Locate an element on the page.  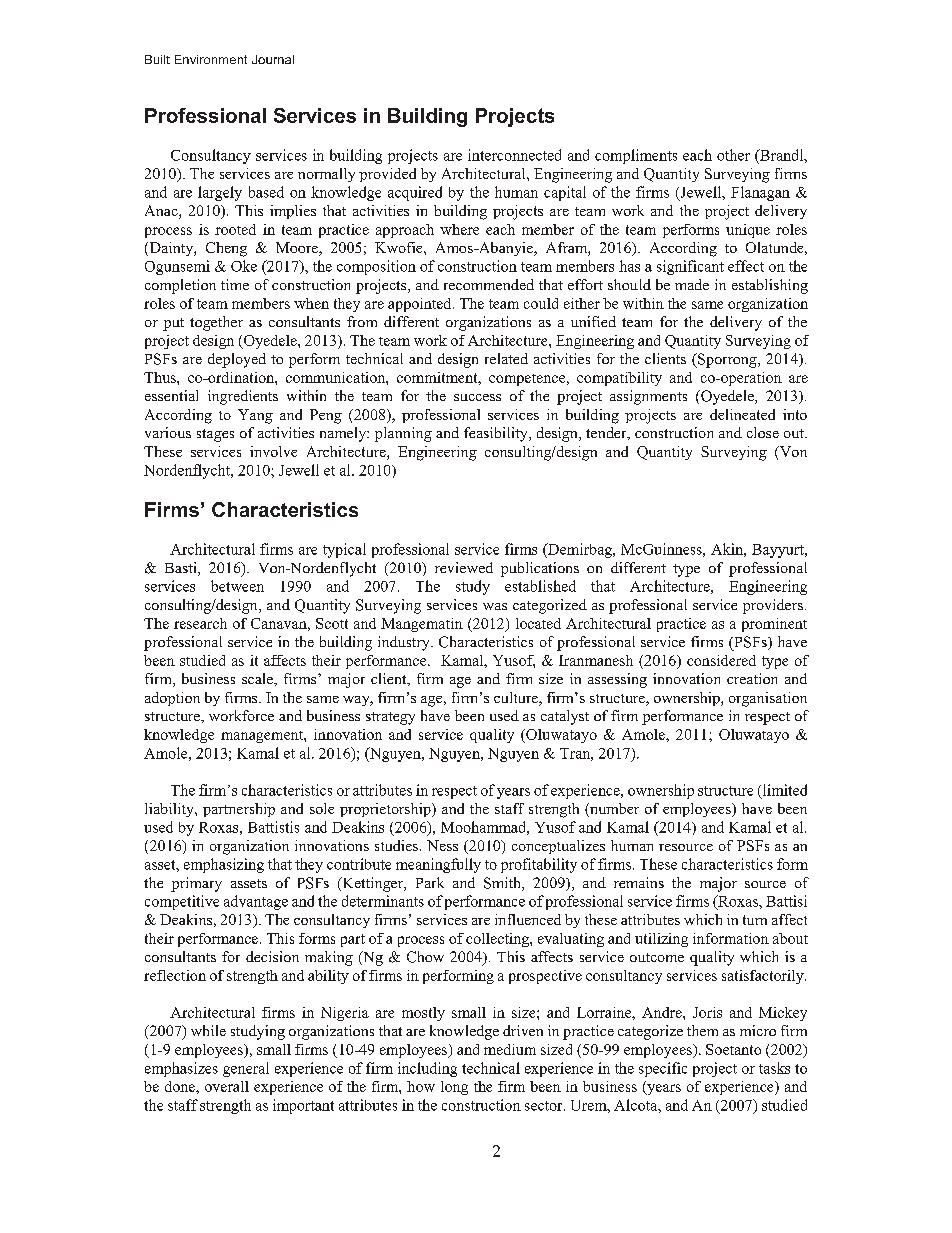
interconnected is located at coordinates (514, 155).
